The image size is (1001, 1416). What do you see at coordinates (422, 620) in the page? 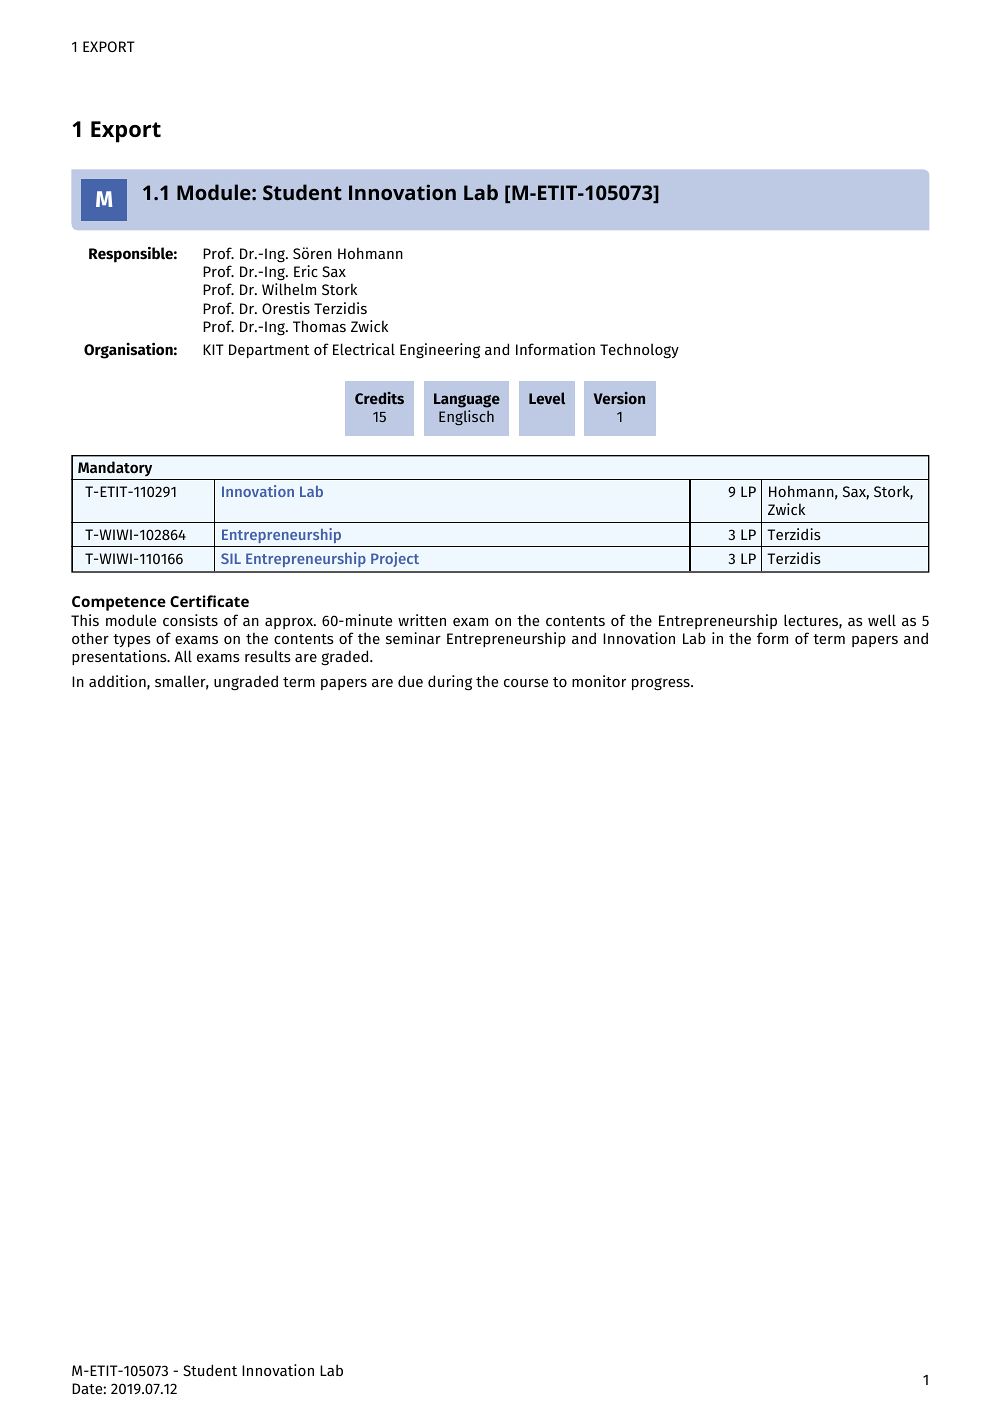
I see `written` at bounding box center [422, 620].
